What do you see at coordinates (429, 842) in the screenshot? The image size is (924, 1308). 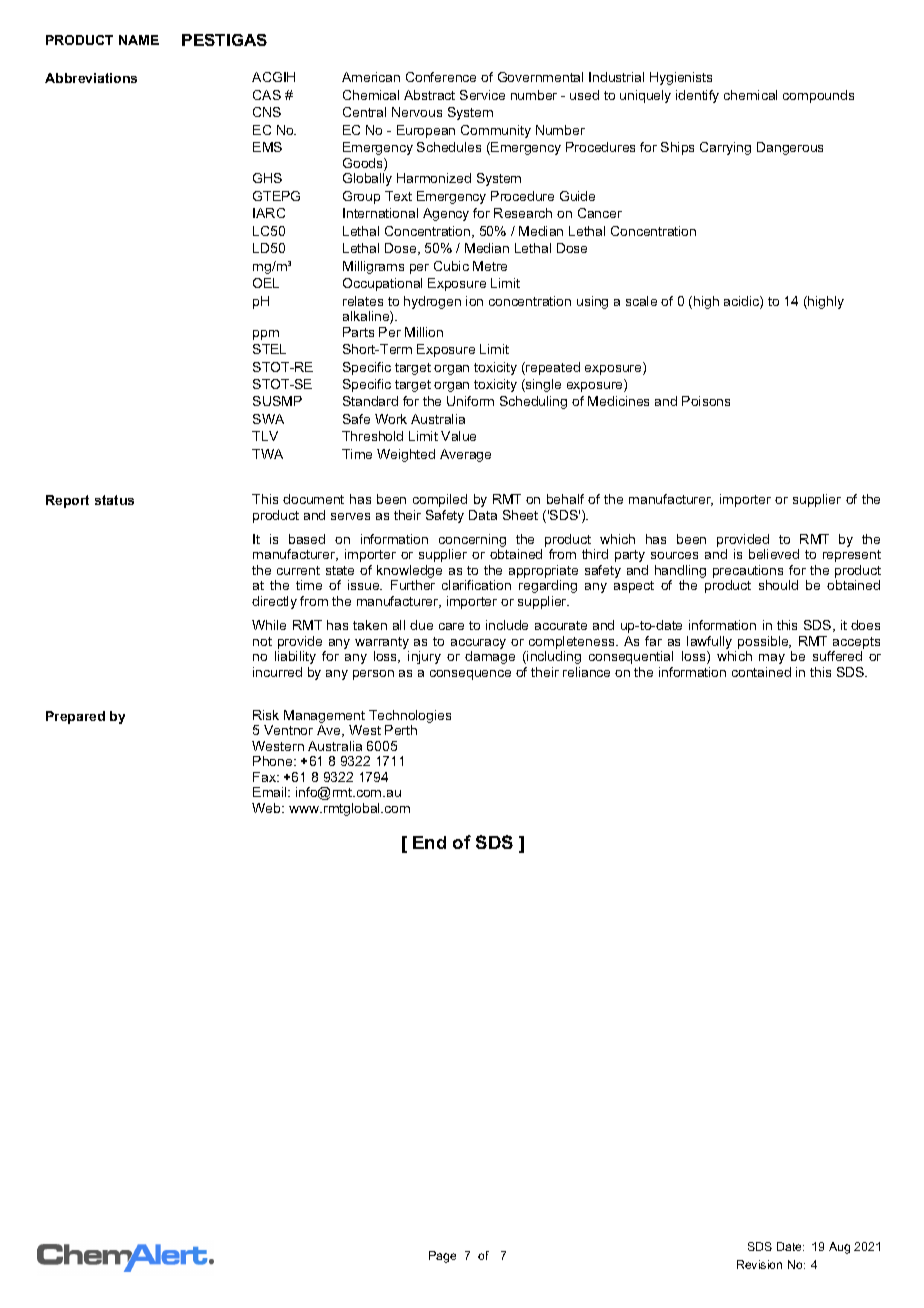 I see `End` at bounding box center [429, 842].
